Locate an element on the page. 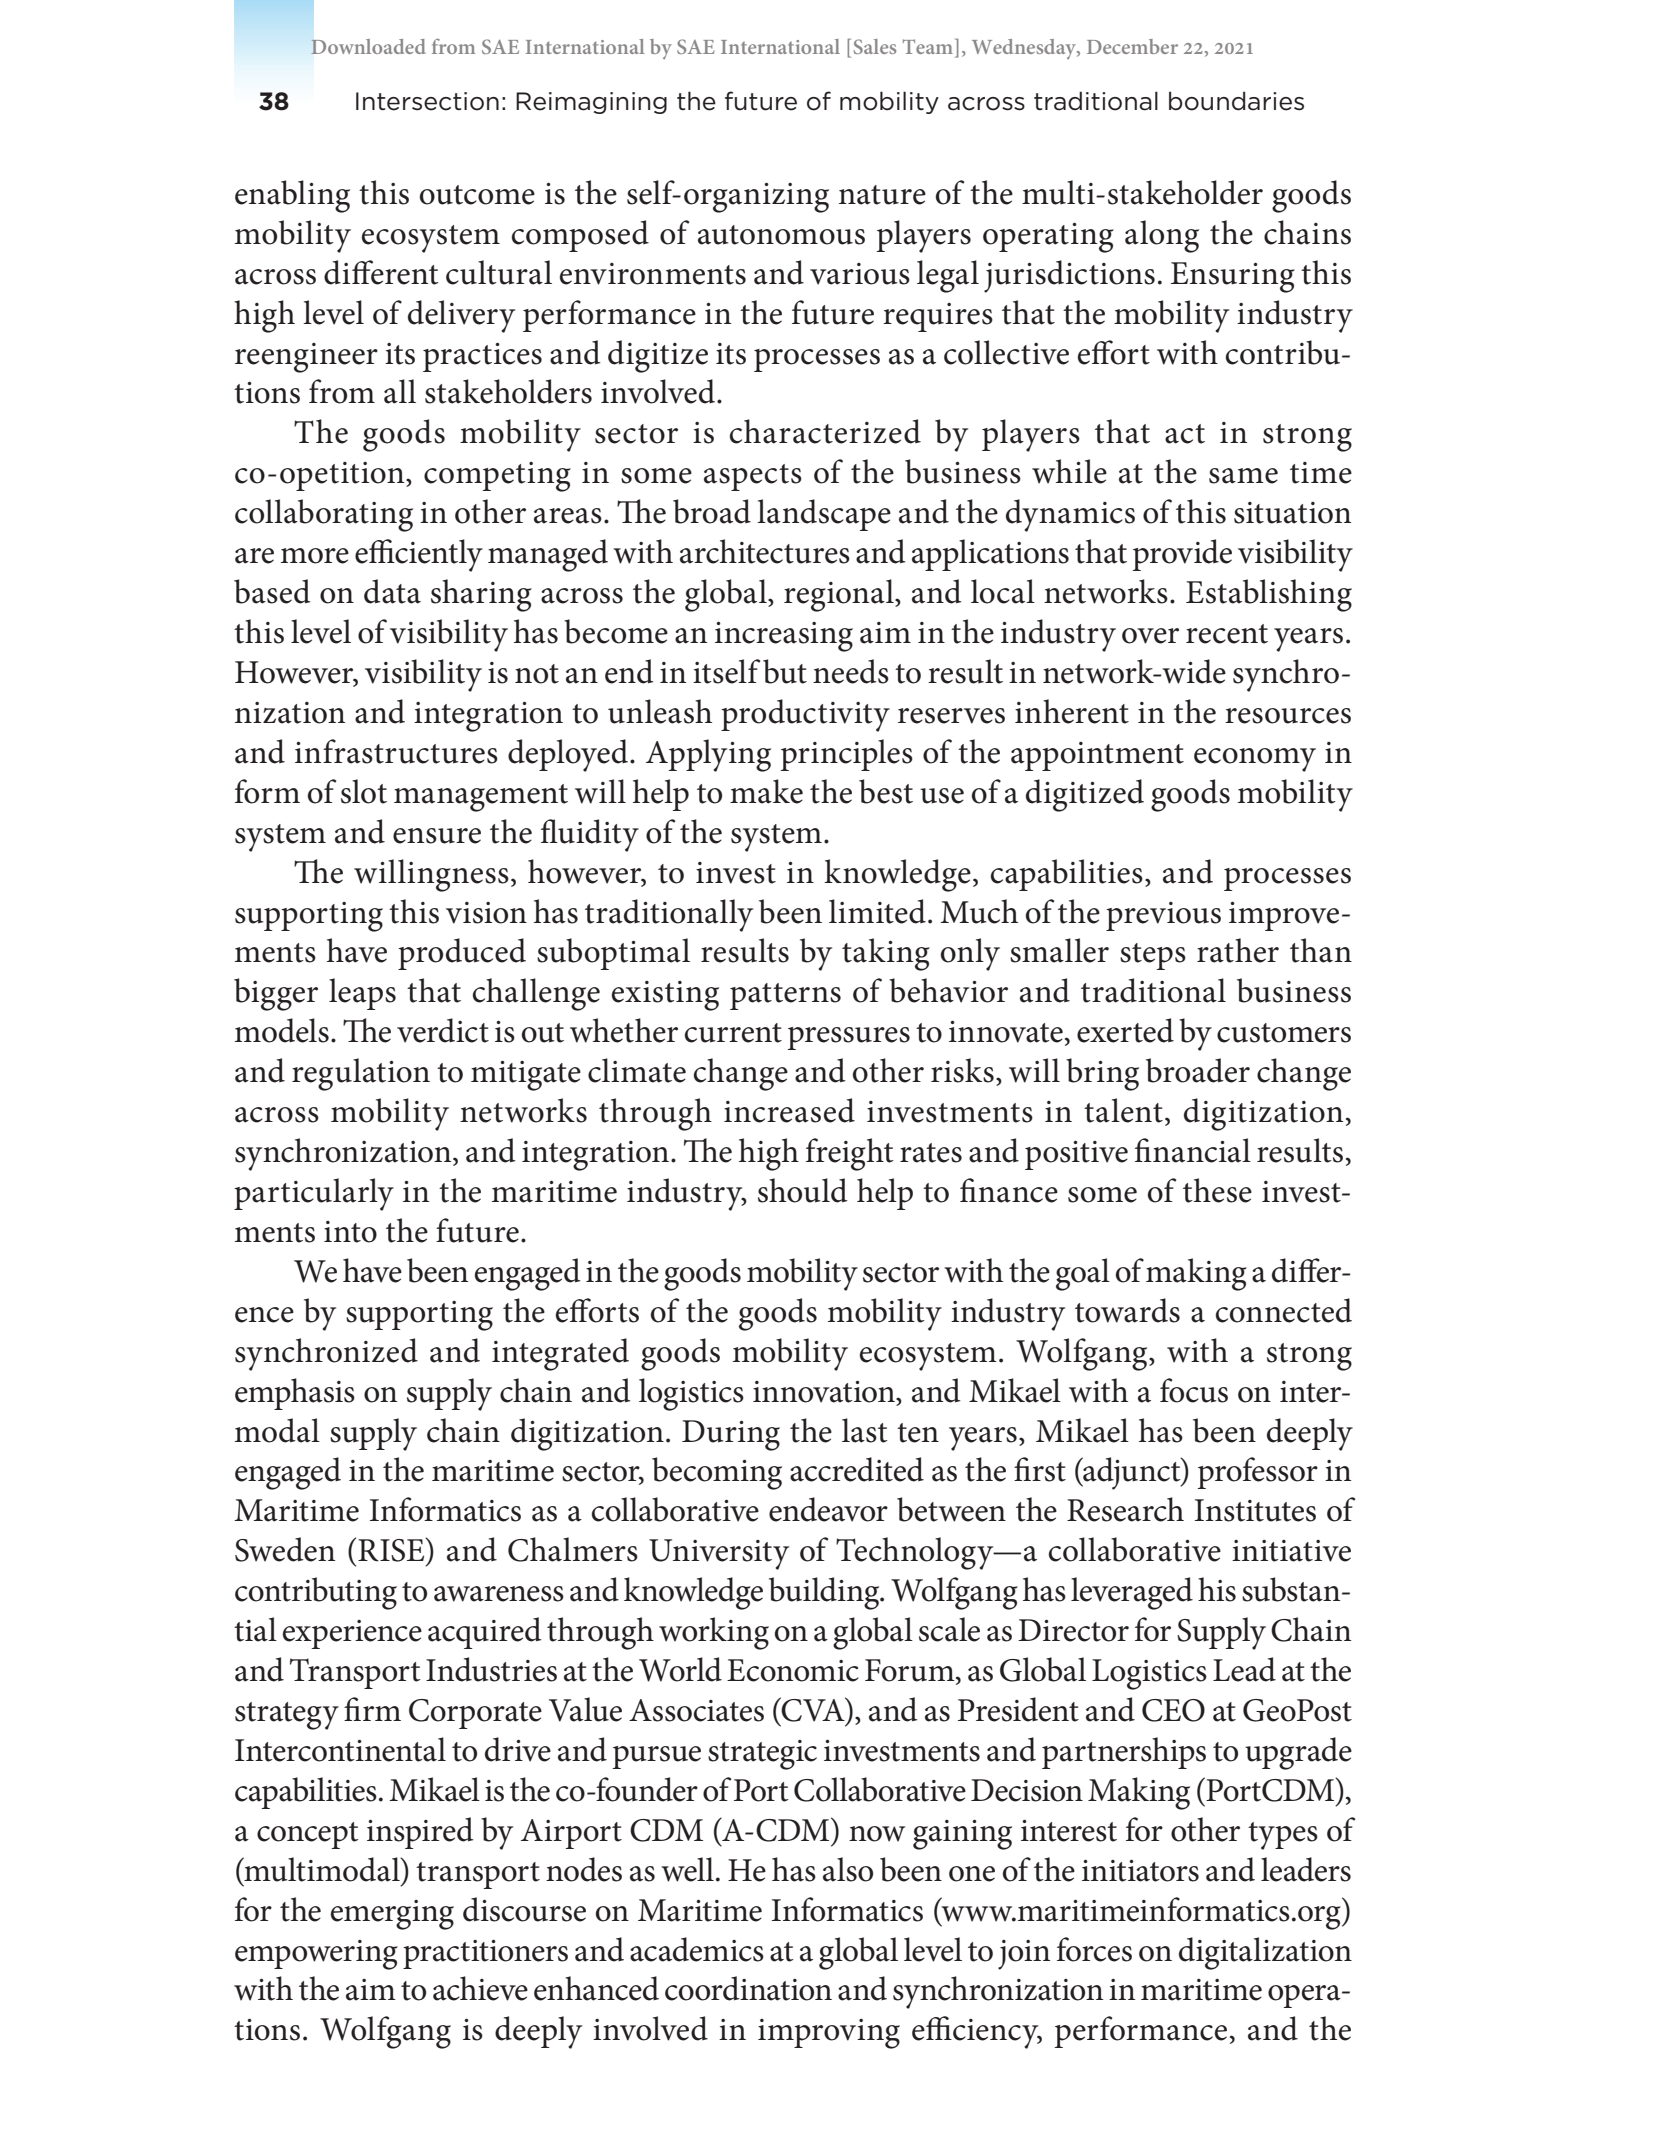  Downloaded is located at coordinates (368, 46).
